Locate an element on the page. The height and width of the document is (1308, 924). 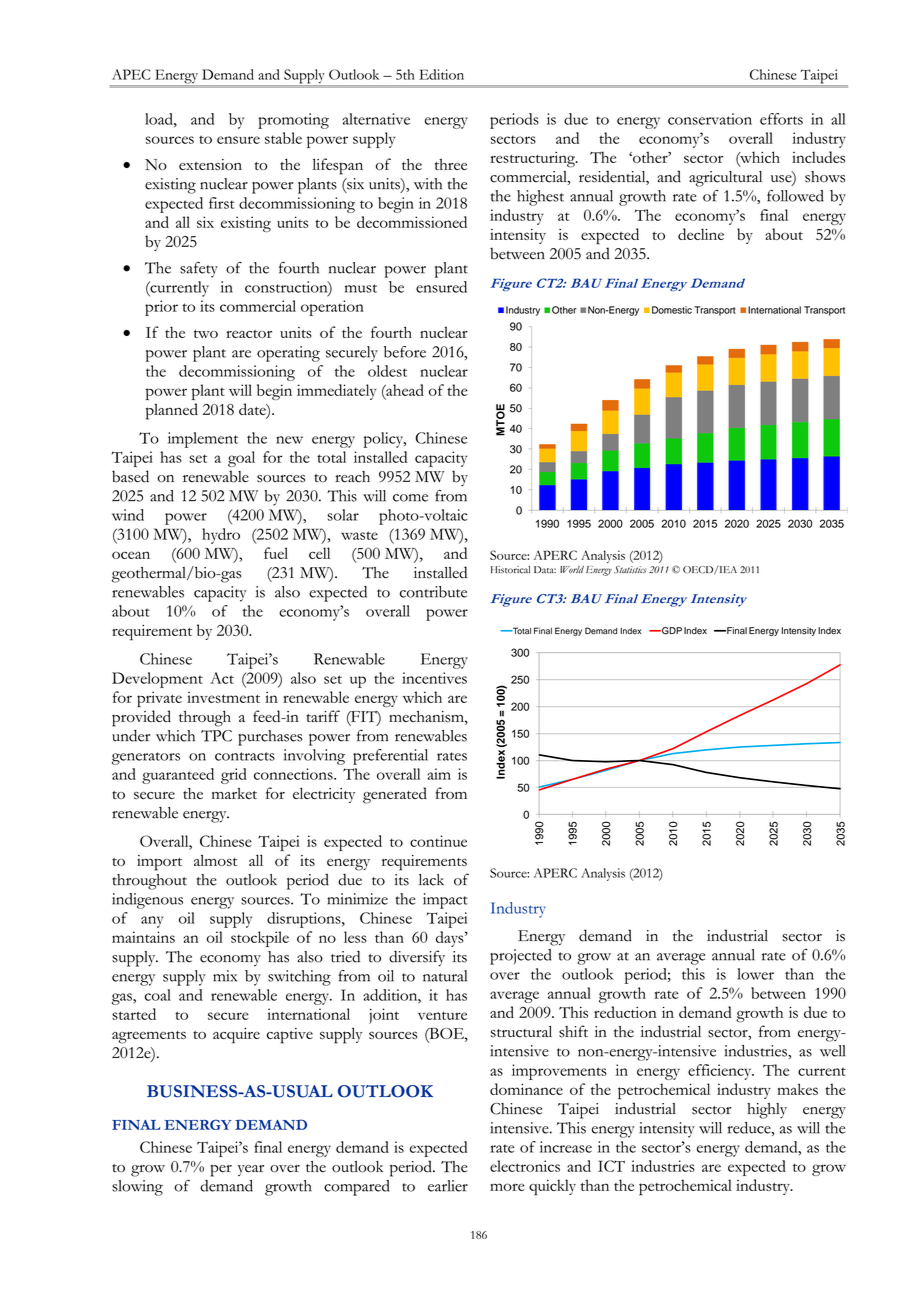
almost is located at coordinates (215, 860).
